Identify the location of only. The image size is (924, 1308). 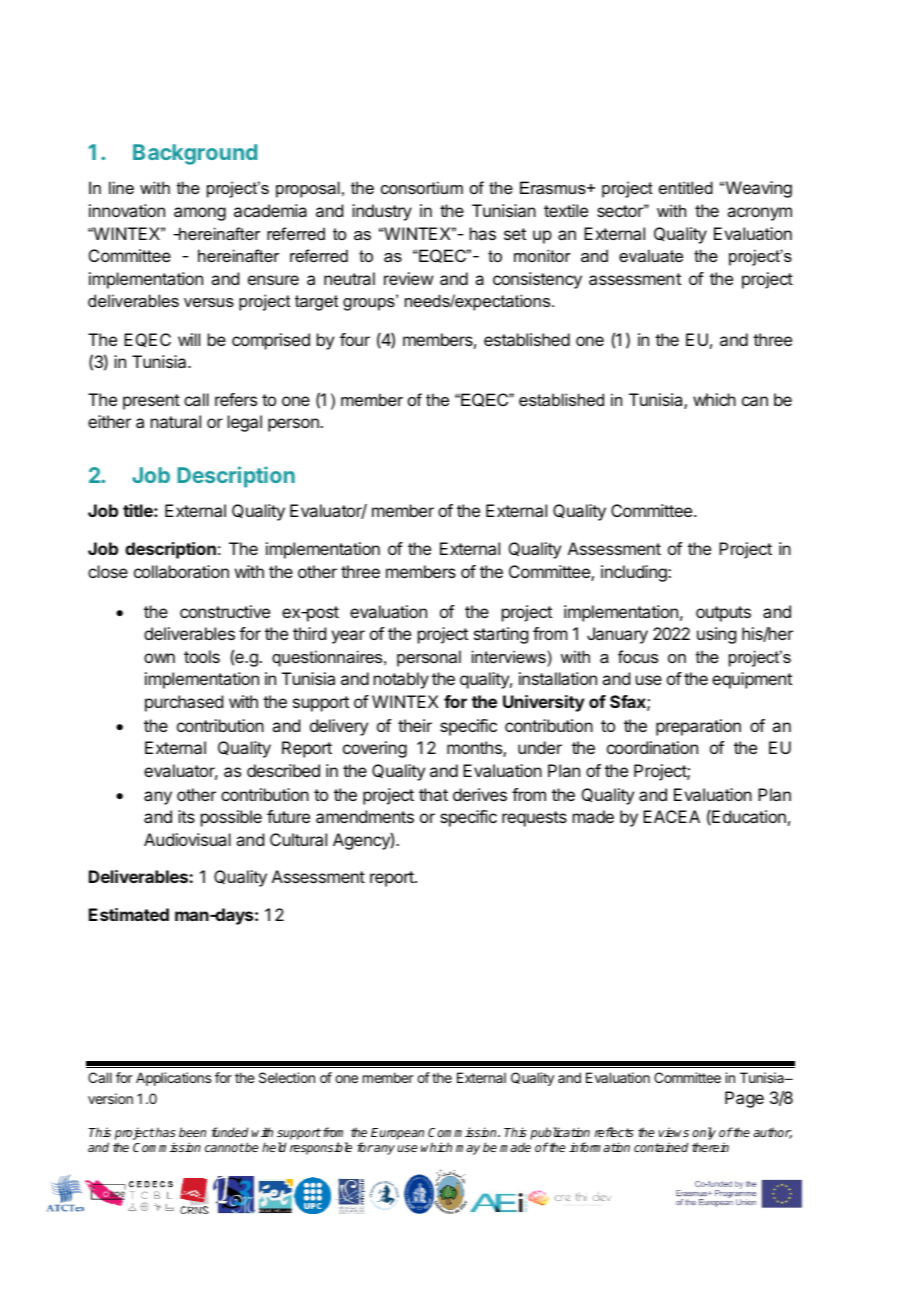
(704, 1135).
